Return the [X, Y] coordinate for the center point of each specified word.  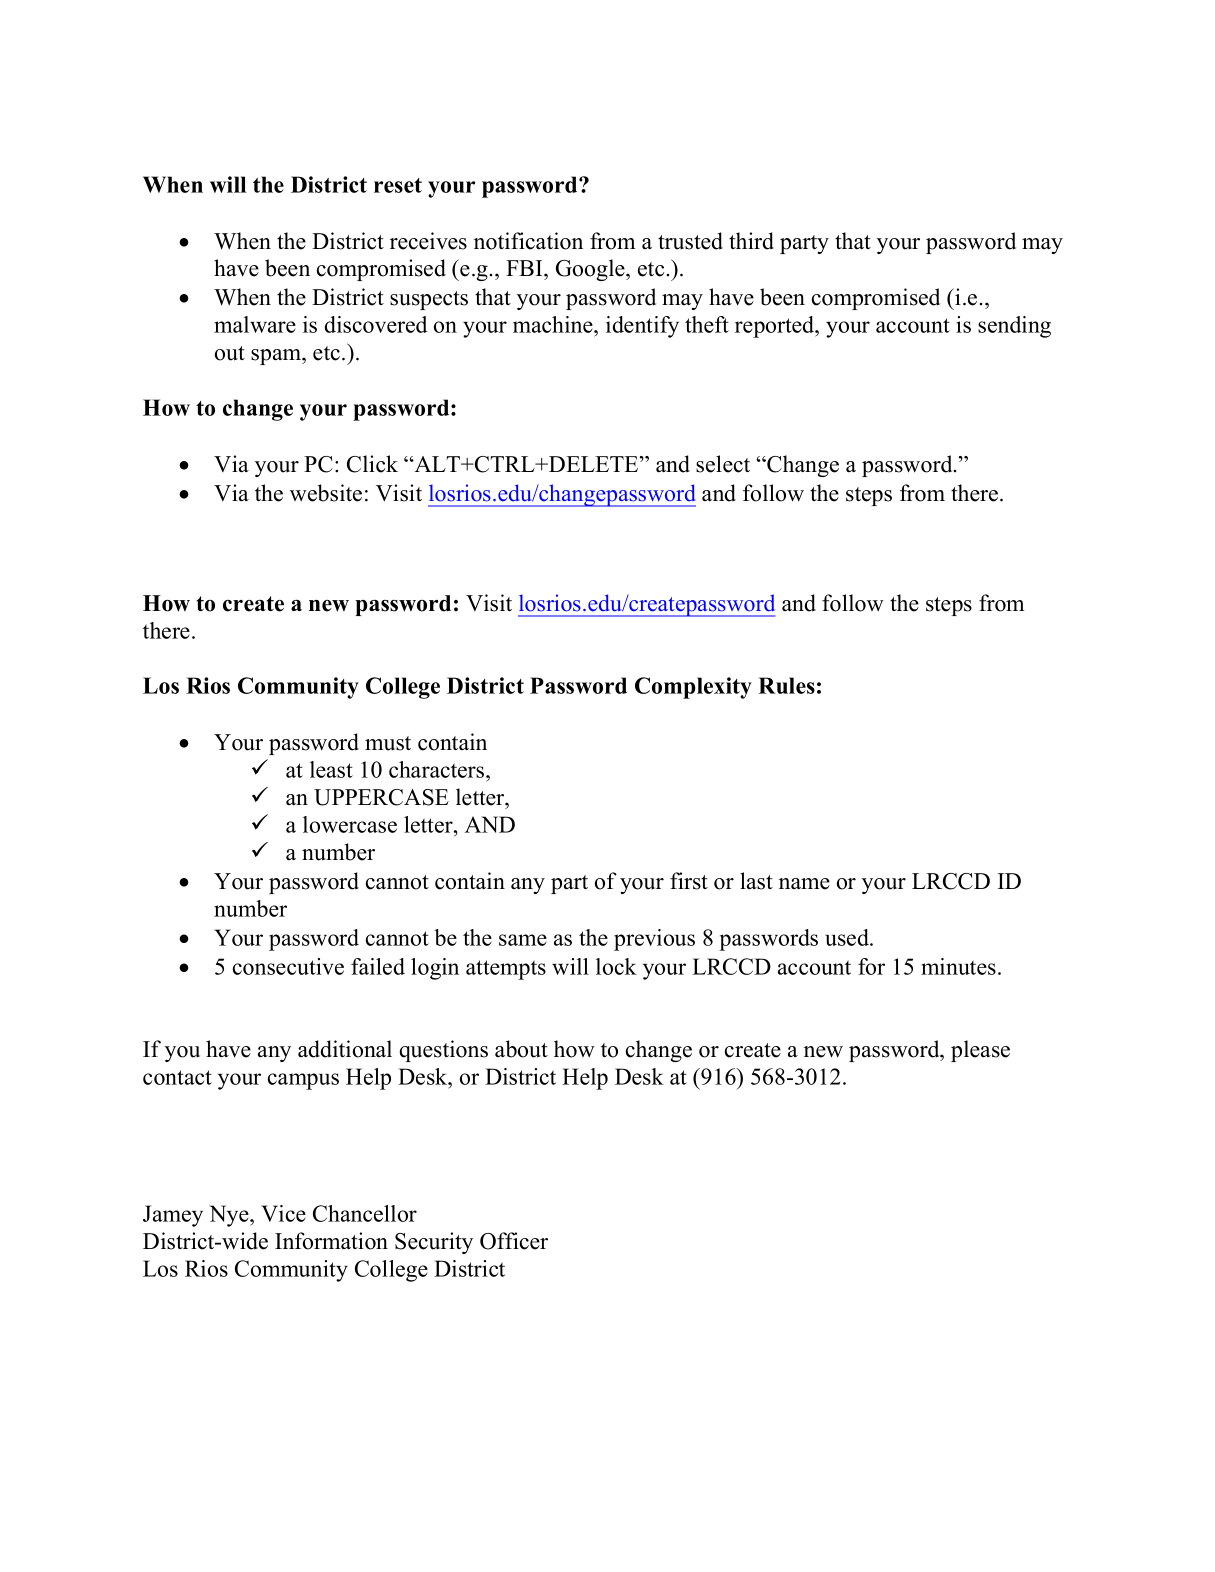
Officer [514, 1241]
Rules [786, 685]
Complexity [693, 688]
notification [528, 241]
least [331, 769]
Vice [283, 1213]
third [751, 241]
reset [398, 185]
